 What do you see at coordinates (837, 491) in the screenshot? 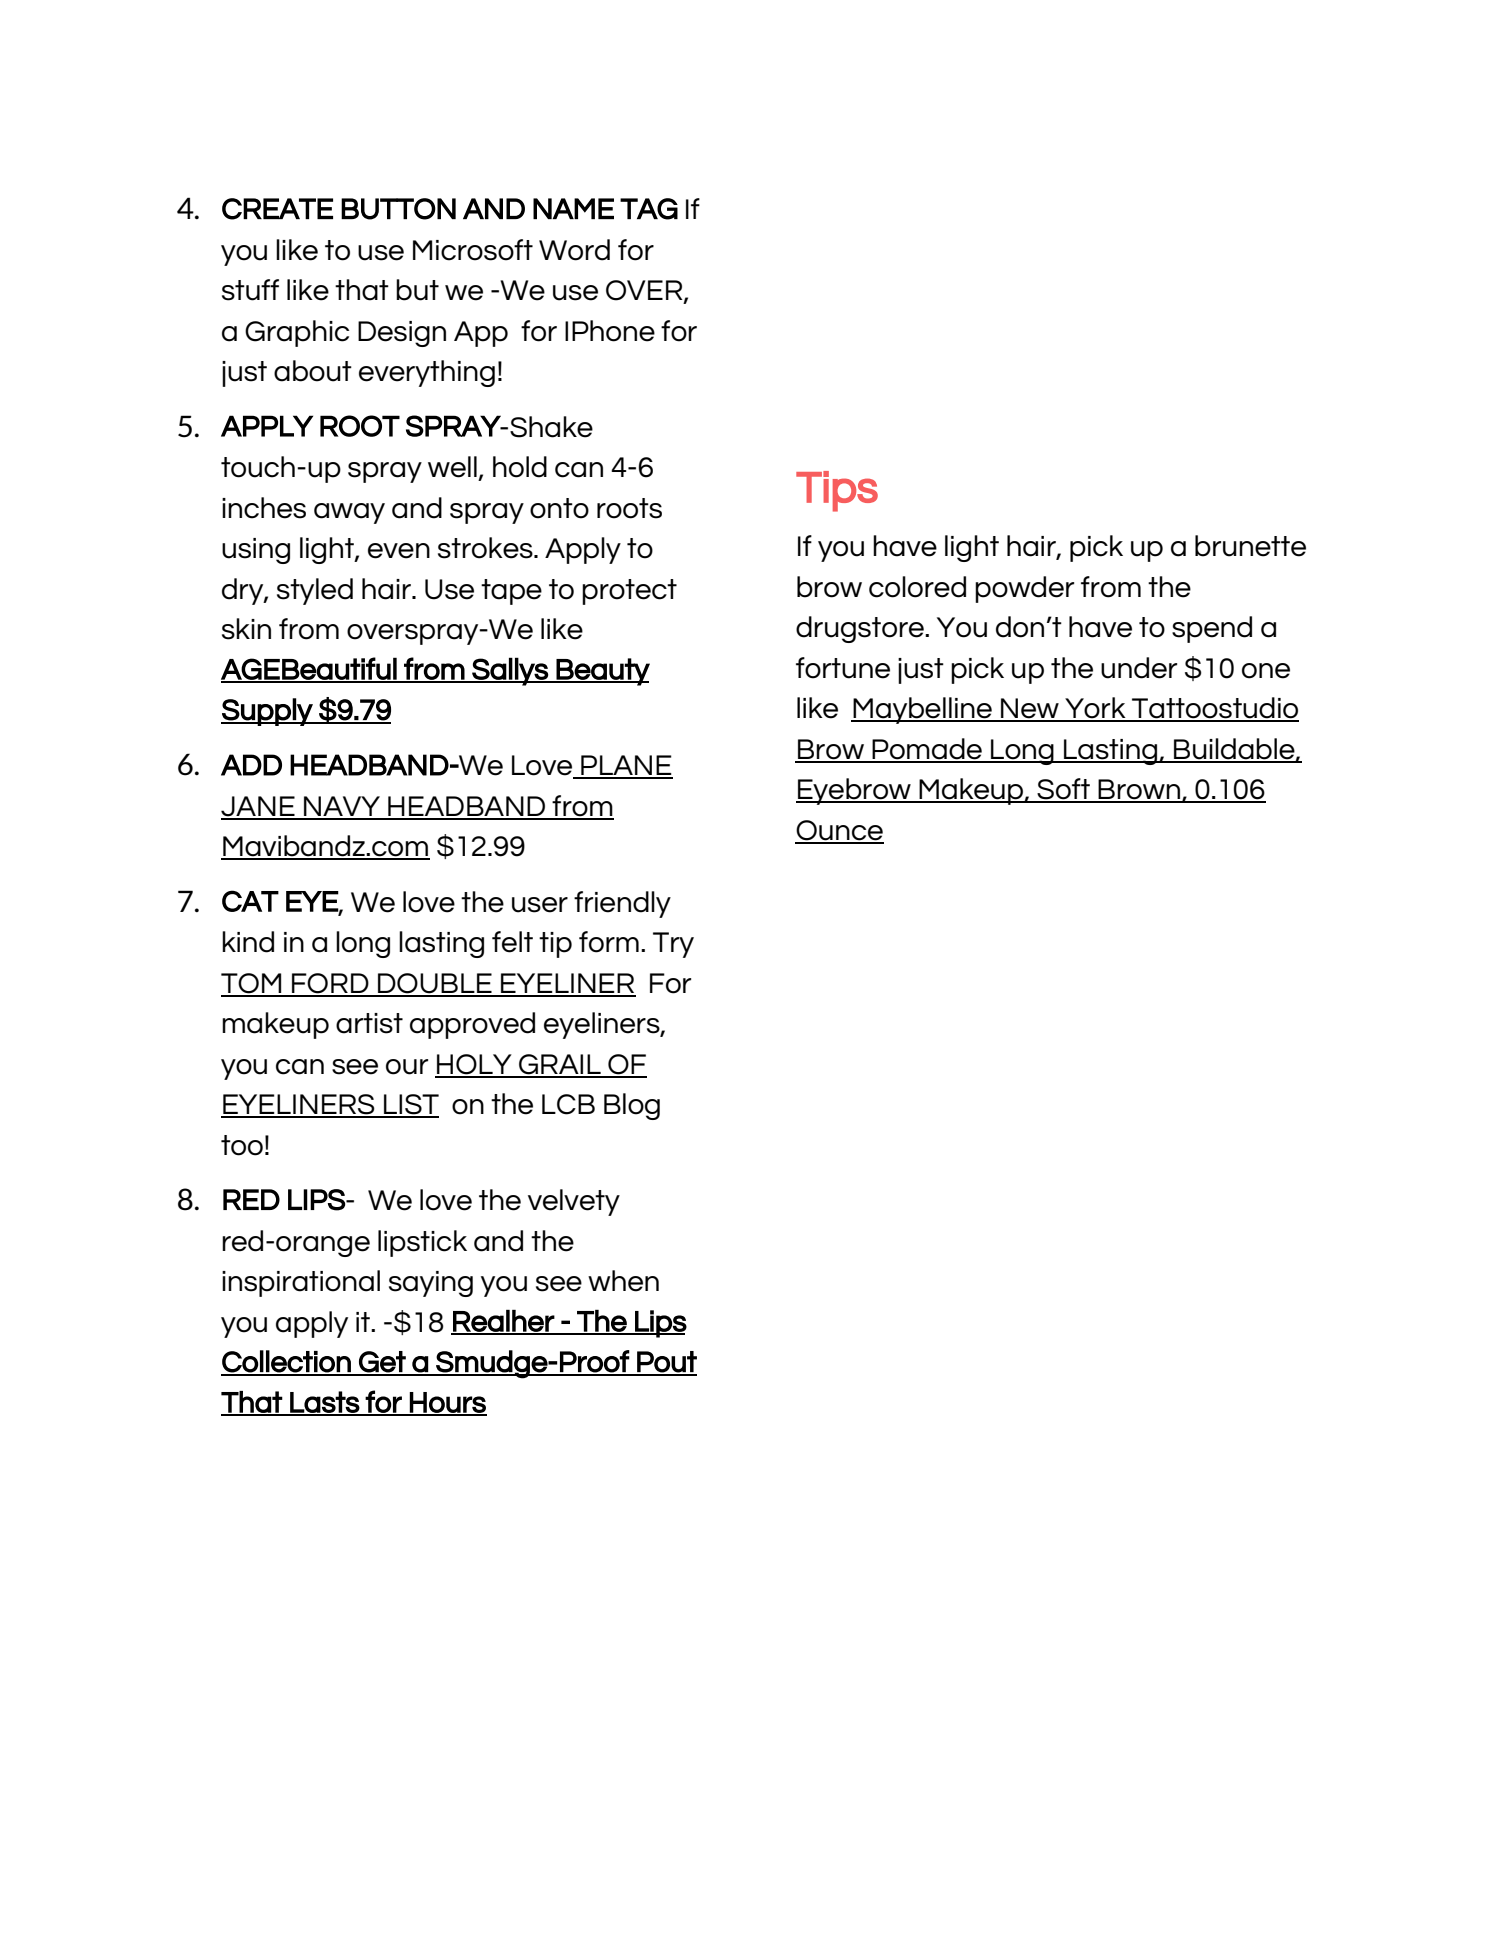
I see `Tips` at bounding box center [837, 491].
